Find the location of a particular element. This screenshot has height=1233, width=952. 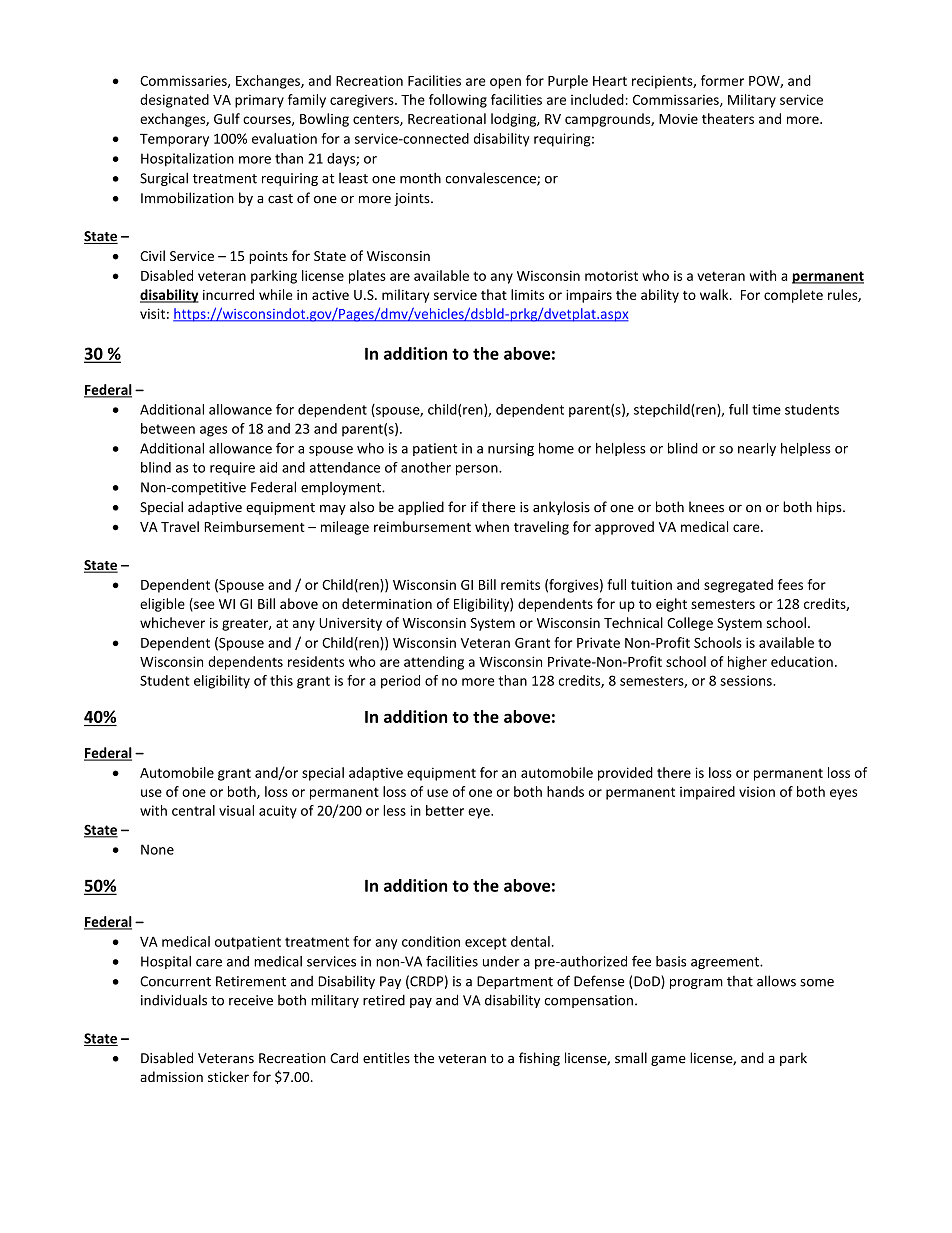

nursing is located at coordinates (511, 449).
